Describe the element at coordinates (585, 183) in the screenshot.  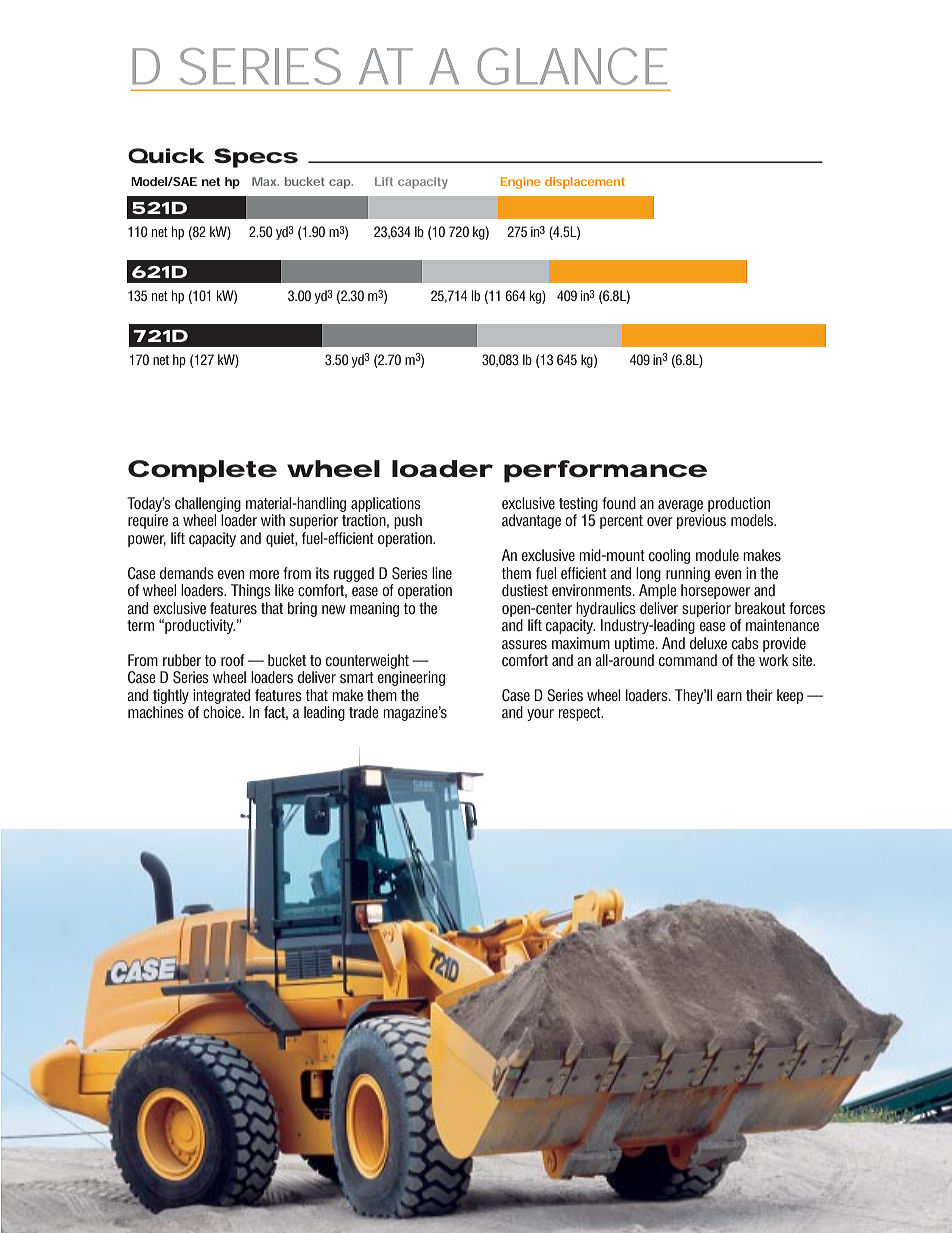
I see `displacement` at that location.
